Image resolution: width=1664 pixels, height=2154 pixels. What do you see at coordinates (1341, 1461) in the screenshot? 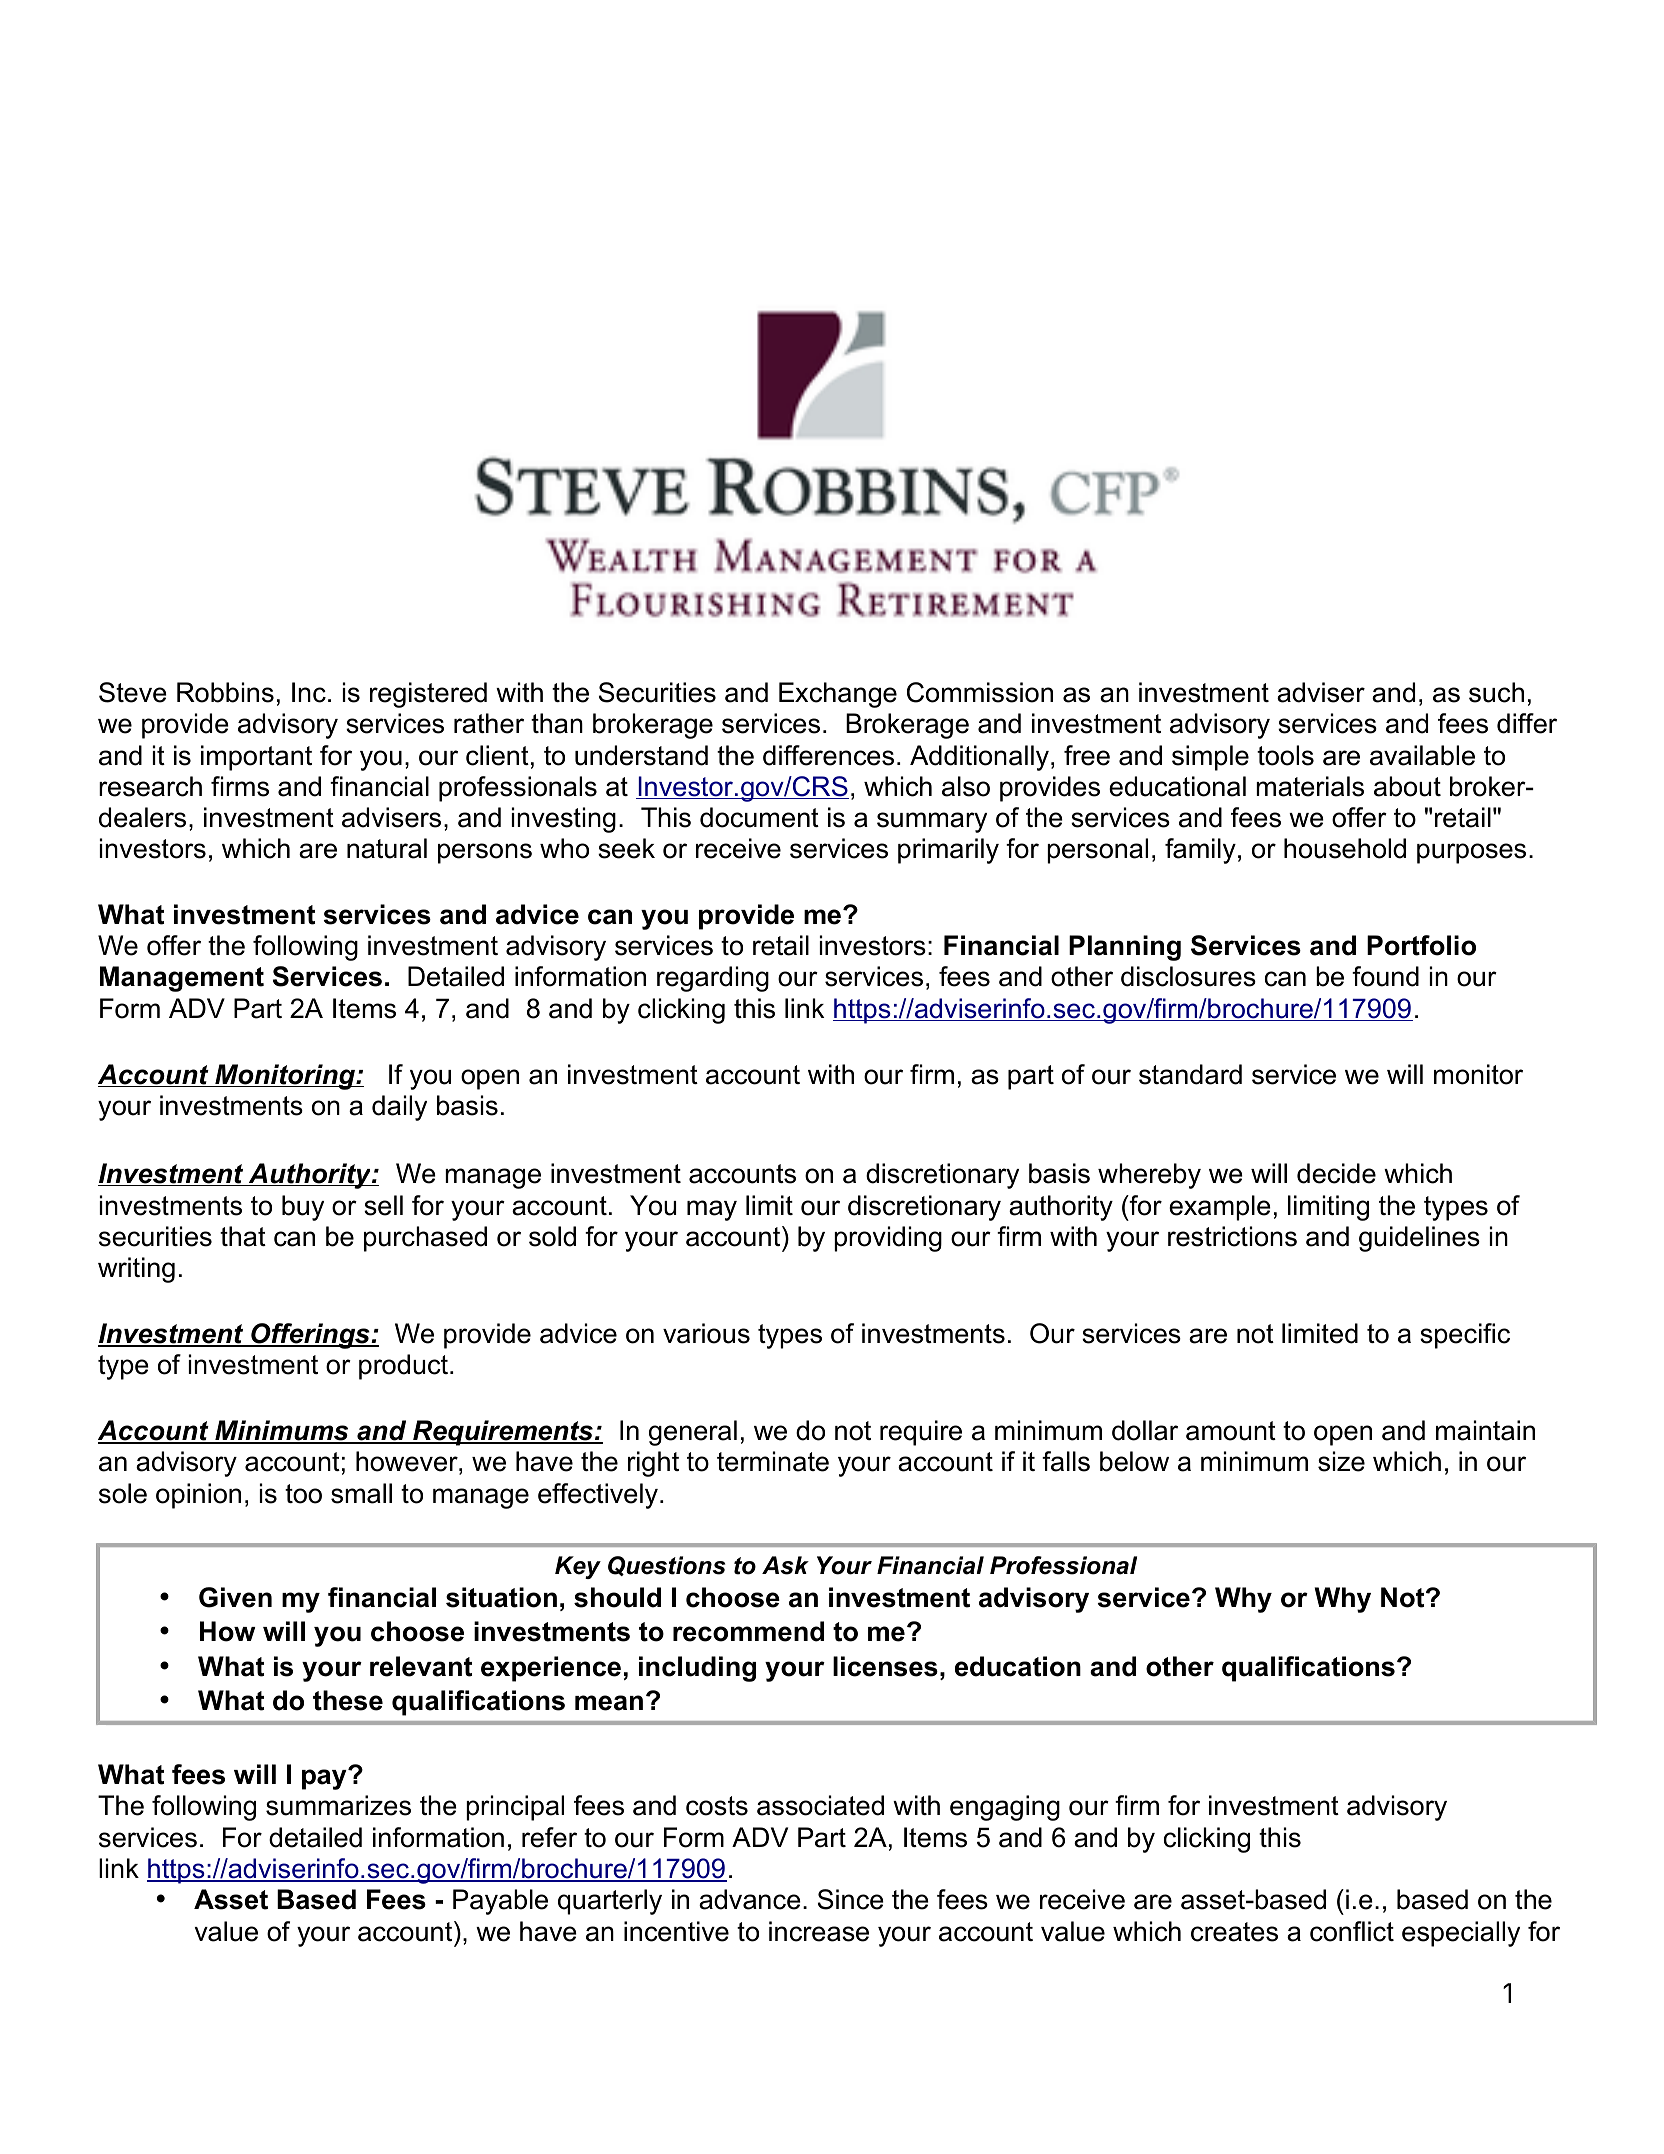
I see `size` at bounding box center [1341, 1461].
